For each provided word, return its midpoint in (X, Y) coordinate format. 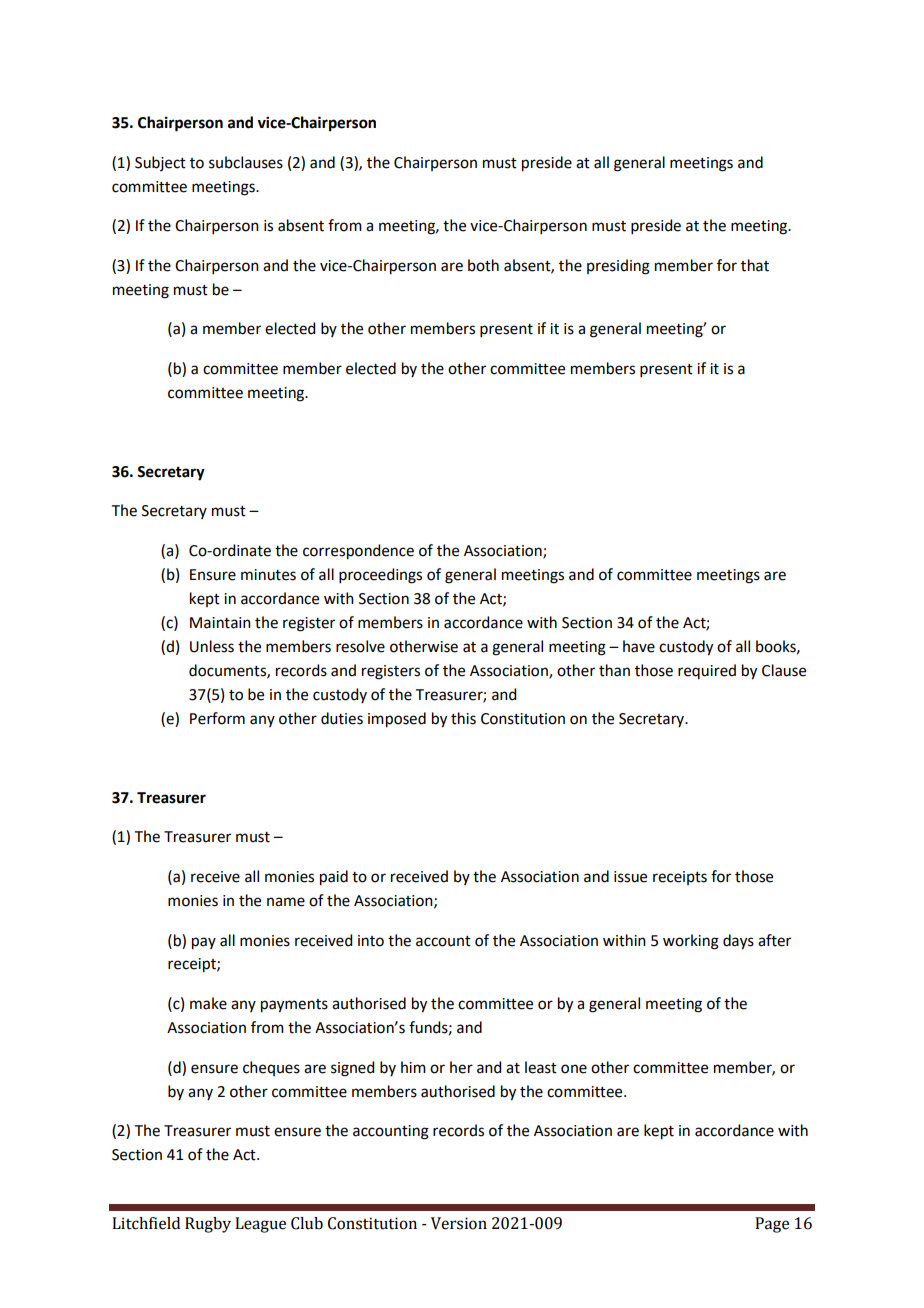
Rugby (208, 1225)
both (483, 265)
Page (772, 1225)
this (463, 718)
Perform (217, 718)
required (707, 671)
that (755, 265)
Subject (160, 163)
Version (459, 1223)
